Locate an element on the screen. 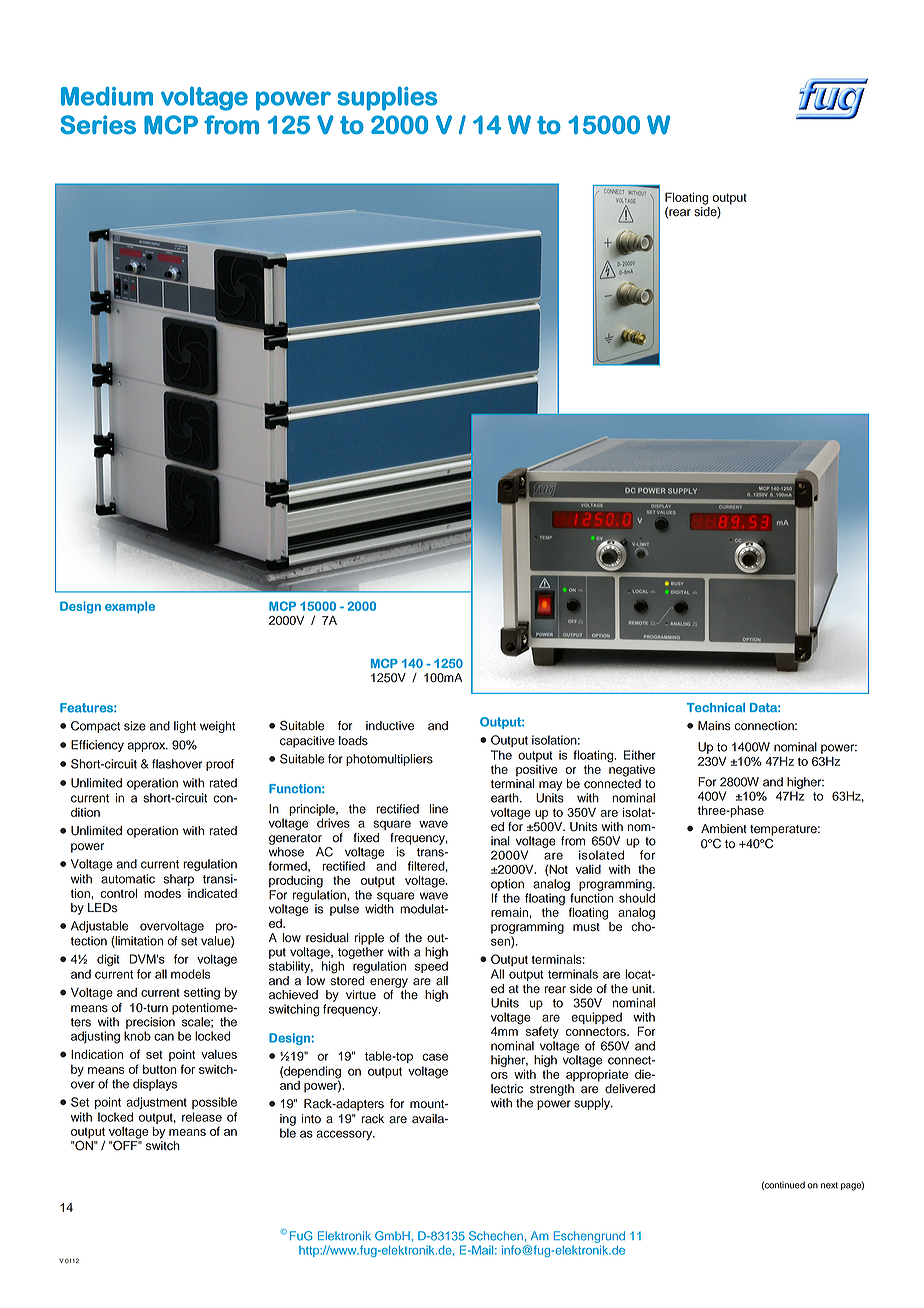  supplies is located at coordinates (387, 98).
